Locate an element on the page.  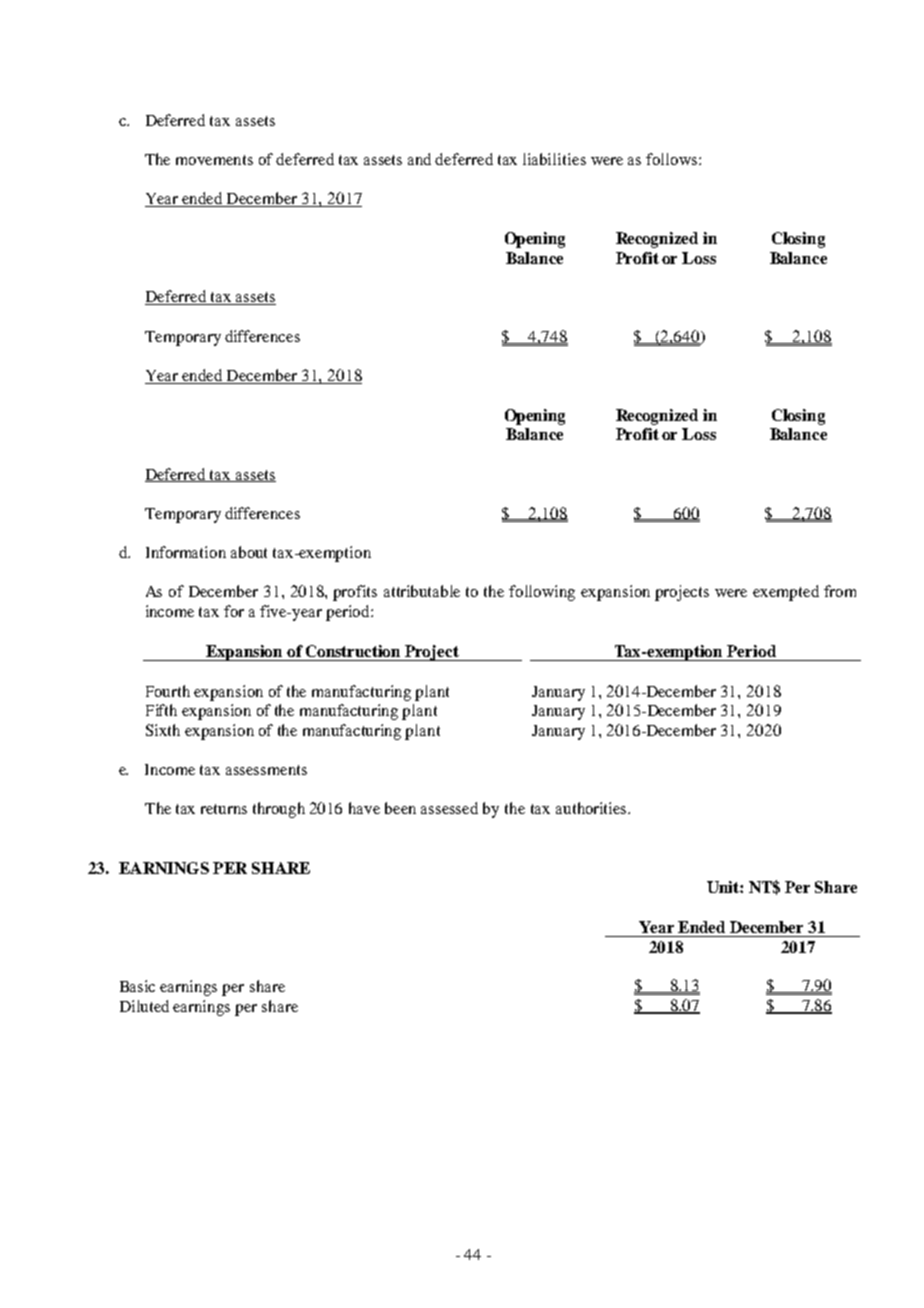
Fifth is located at coordinates (161, 710).
